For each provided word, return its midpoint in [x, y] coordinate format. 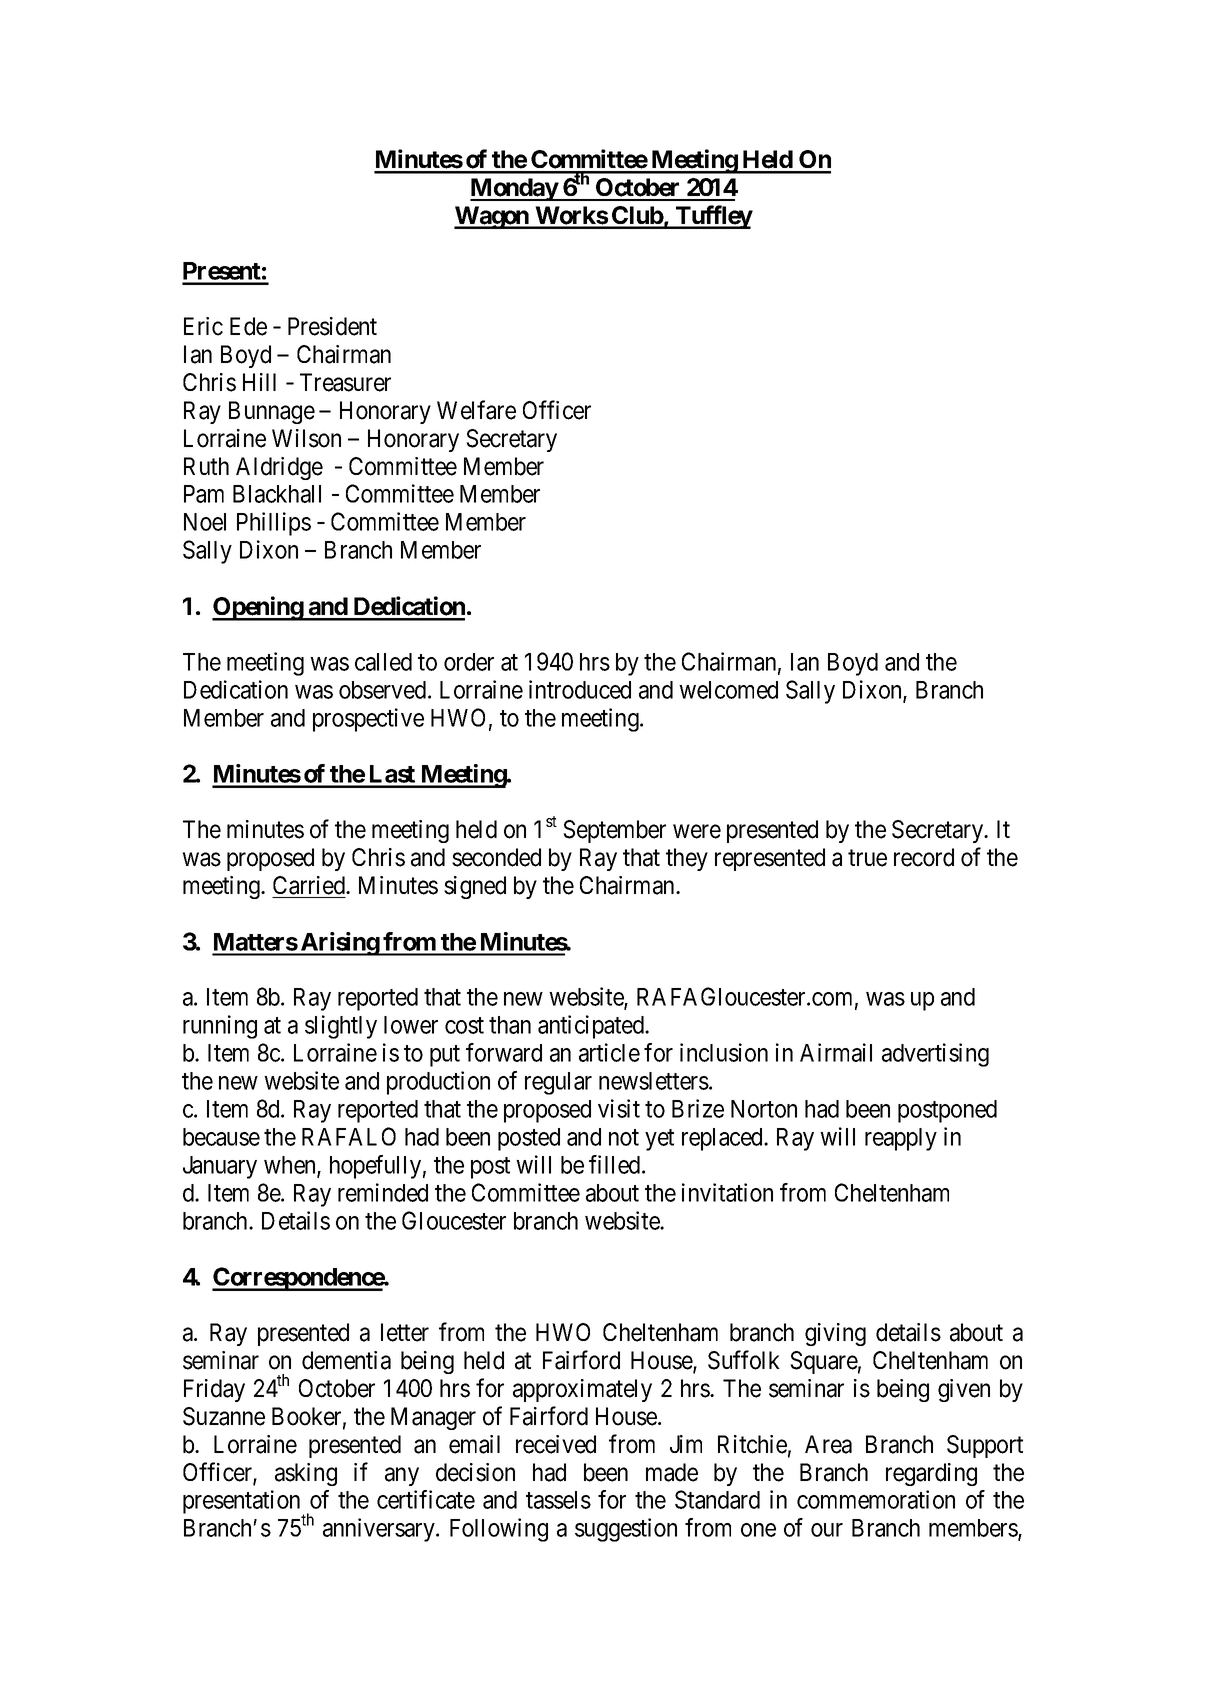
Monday [514, 189]
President [332, 326]
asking [306, 1474]
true [867, 858]
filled [616, 1164]
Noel [205, 522]
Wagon [492, 217]
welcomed [728, 690]
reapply [901, 1139]
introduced [580, 689]
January [220, 1167]
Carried [310, 885]
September [614, 831]
